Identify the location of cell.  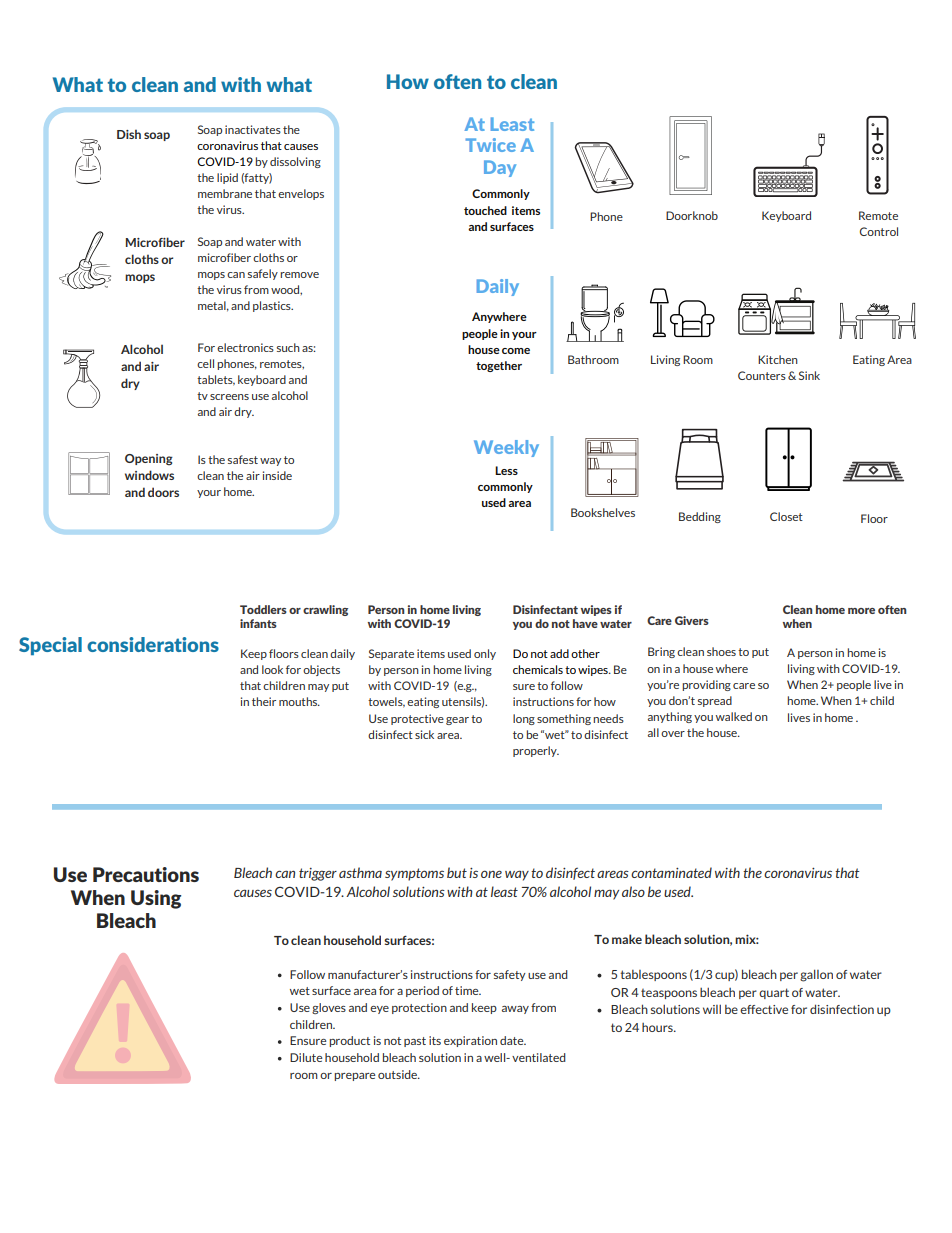
(205, 363).
